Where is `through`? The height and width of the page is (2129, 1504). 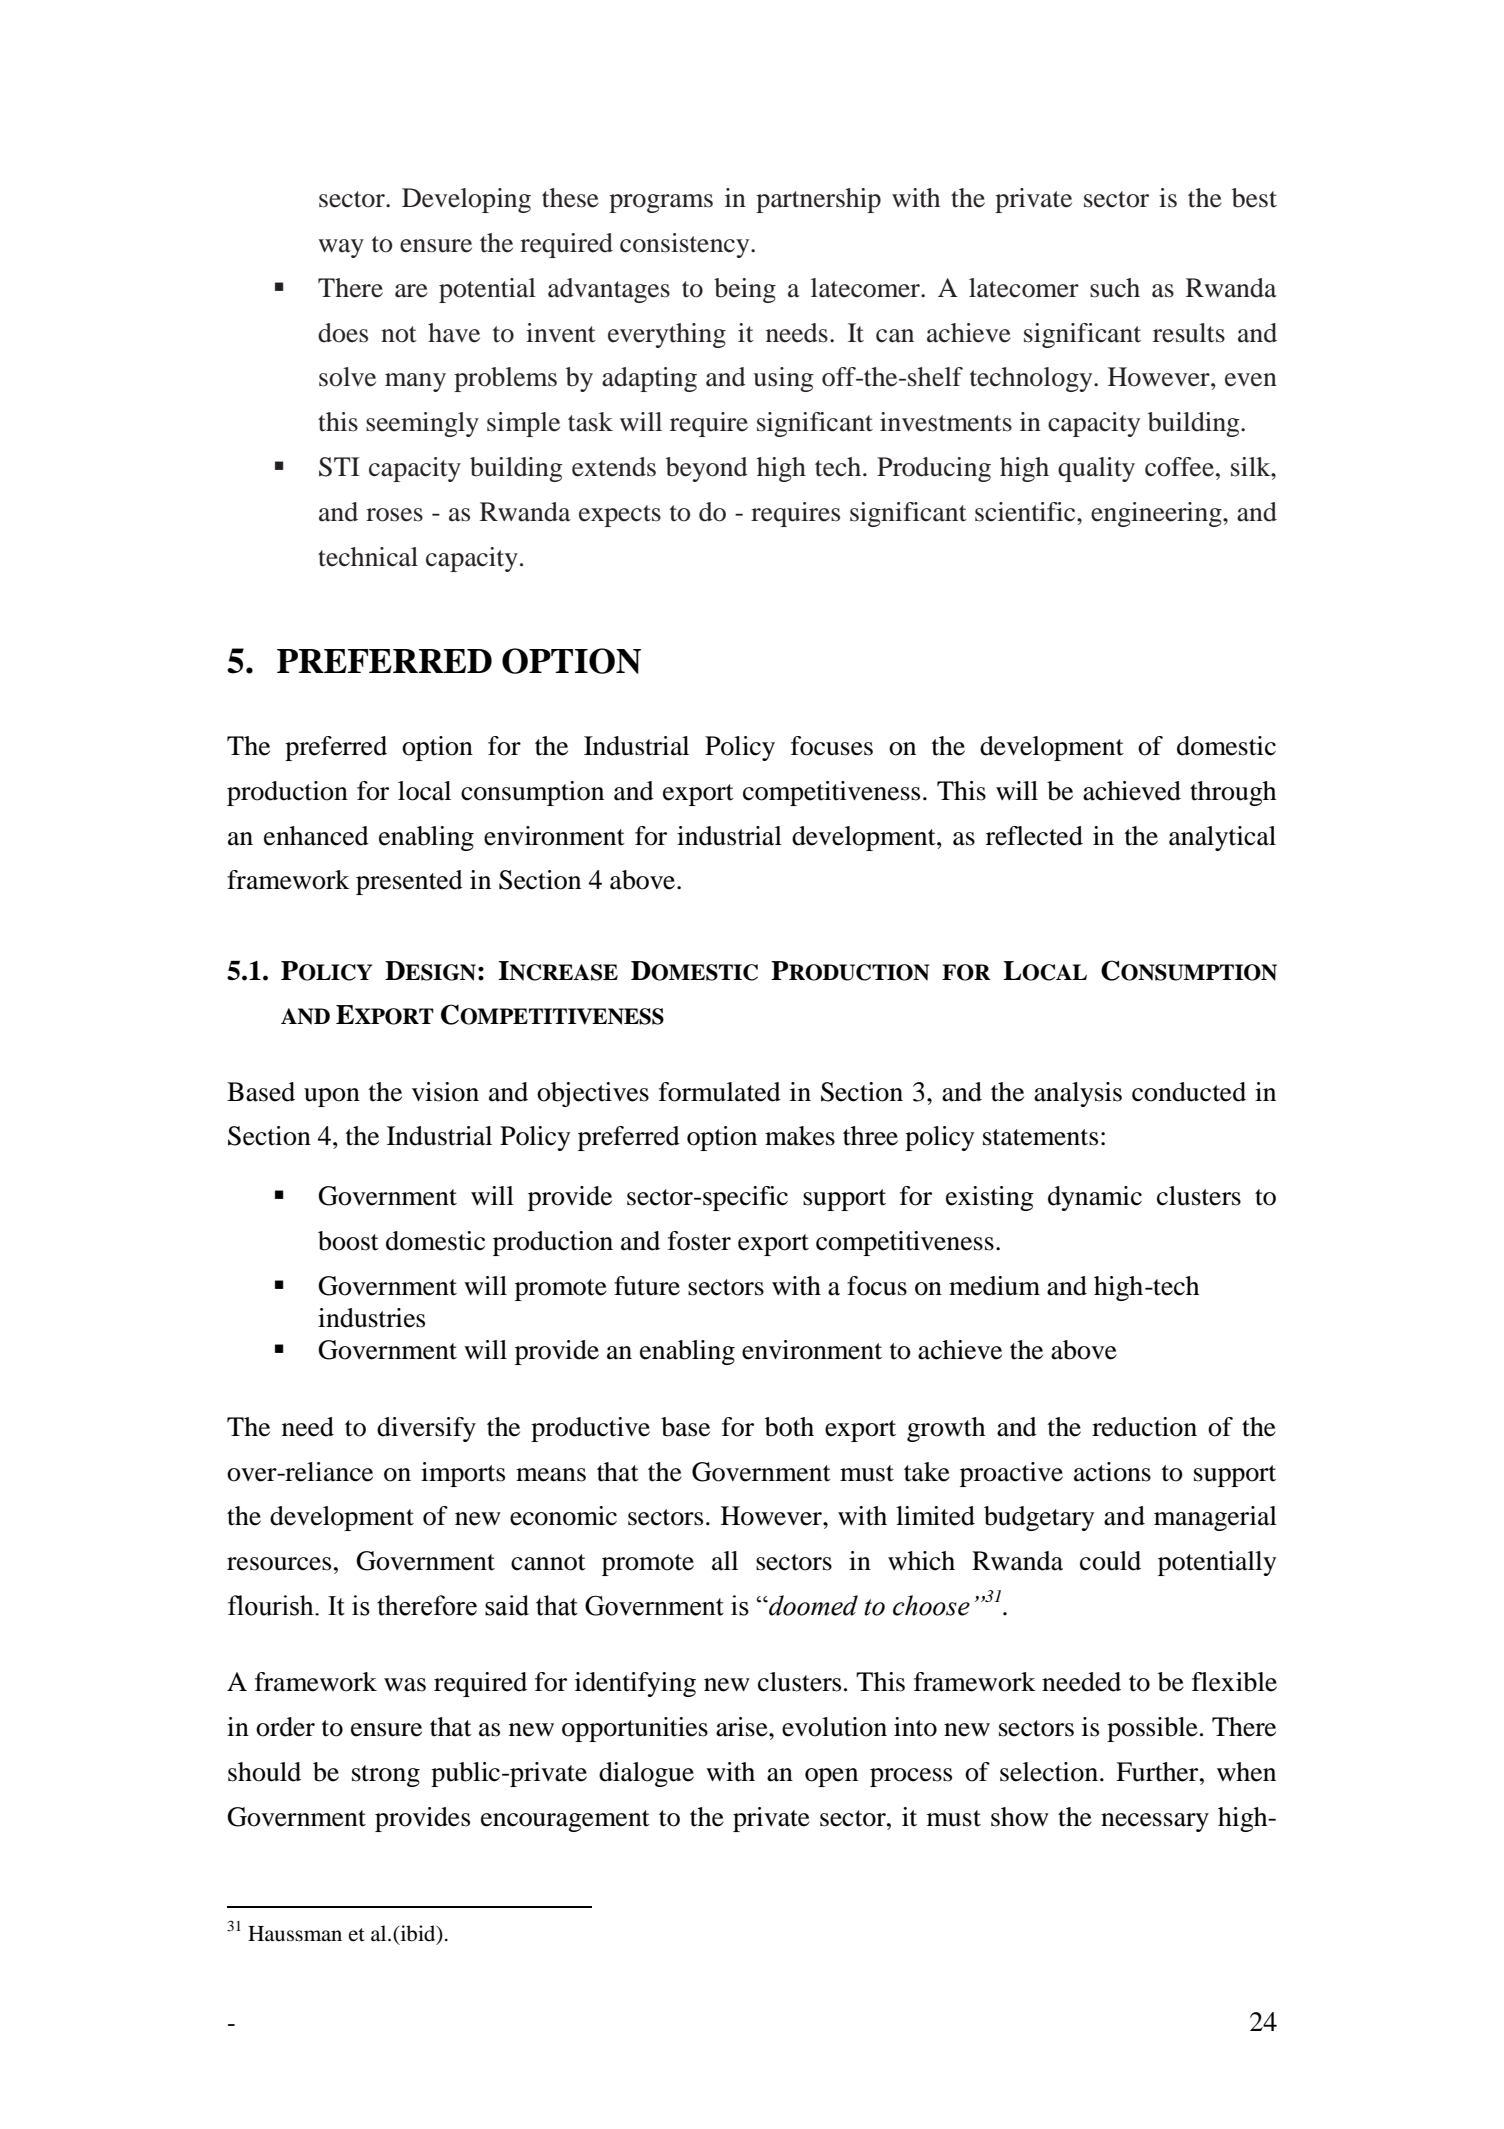 through is located at coordinates (1233, 793).
